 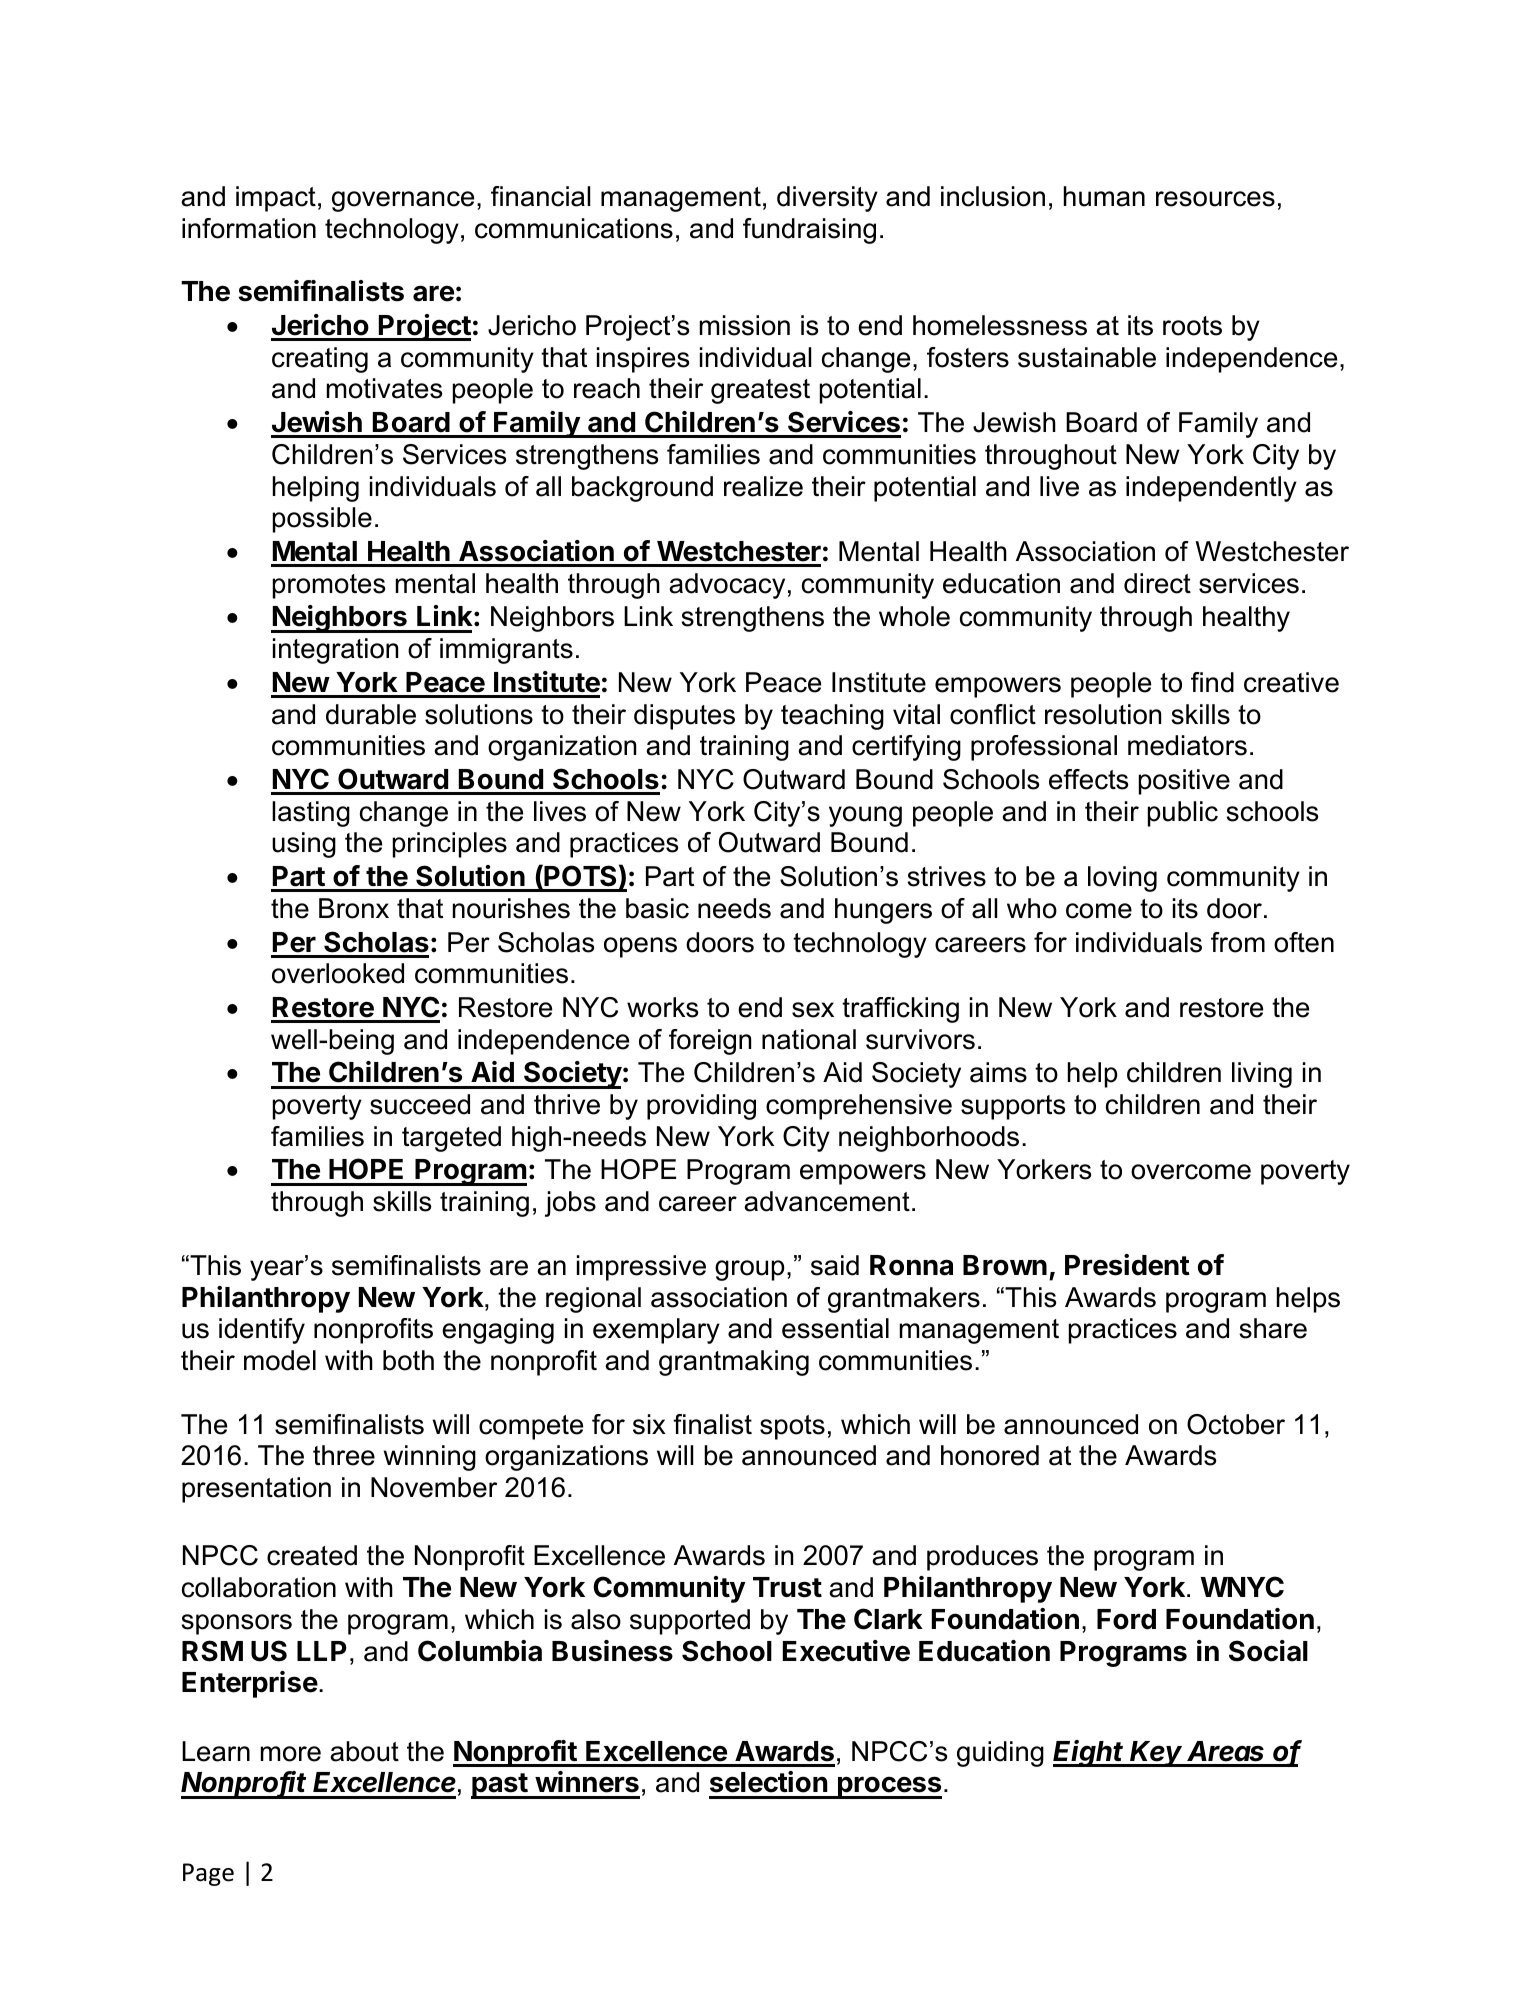 I want to click on living, so click(x=1262, y=1075).
